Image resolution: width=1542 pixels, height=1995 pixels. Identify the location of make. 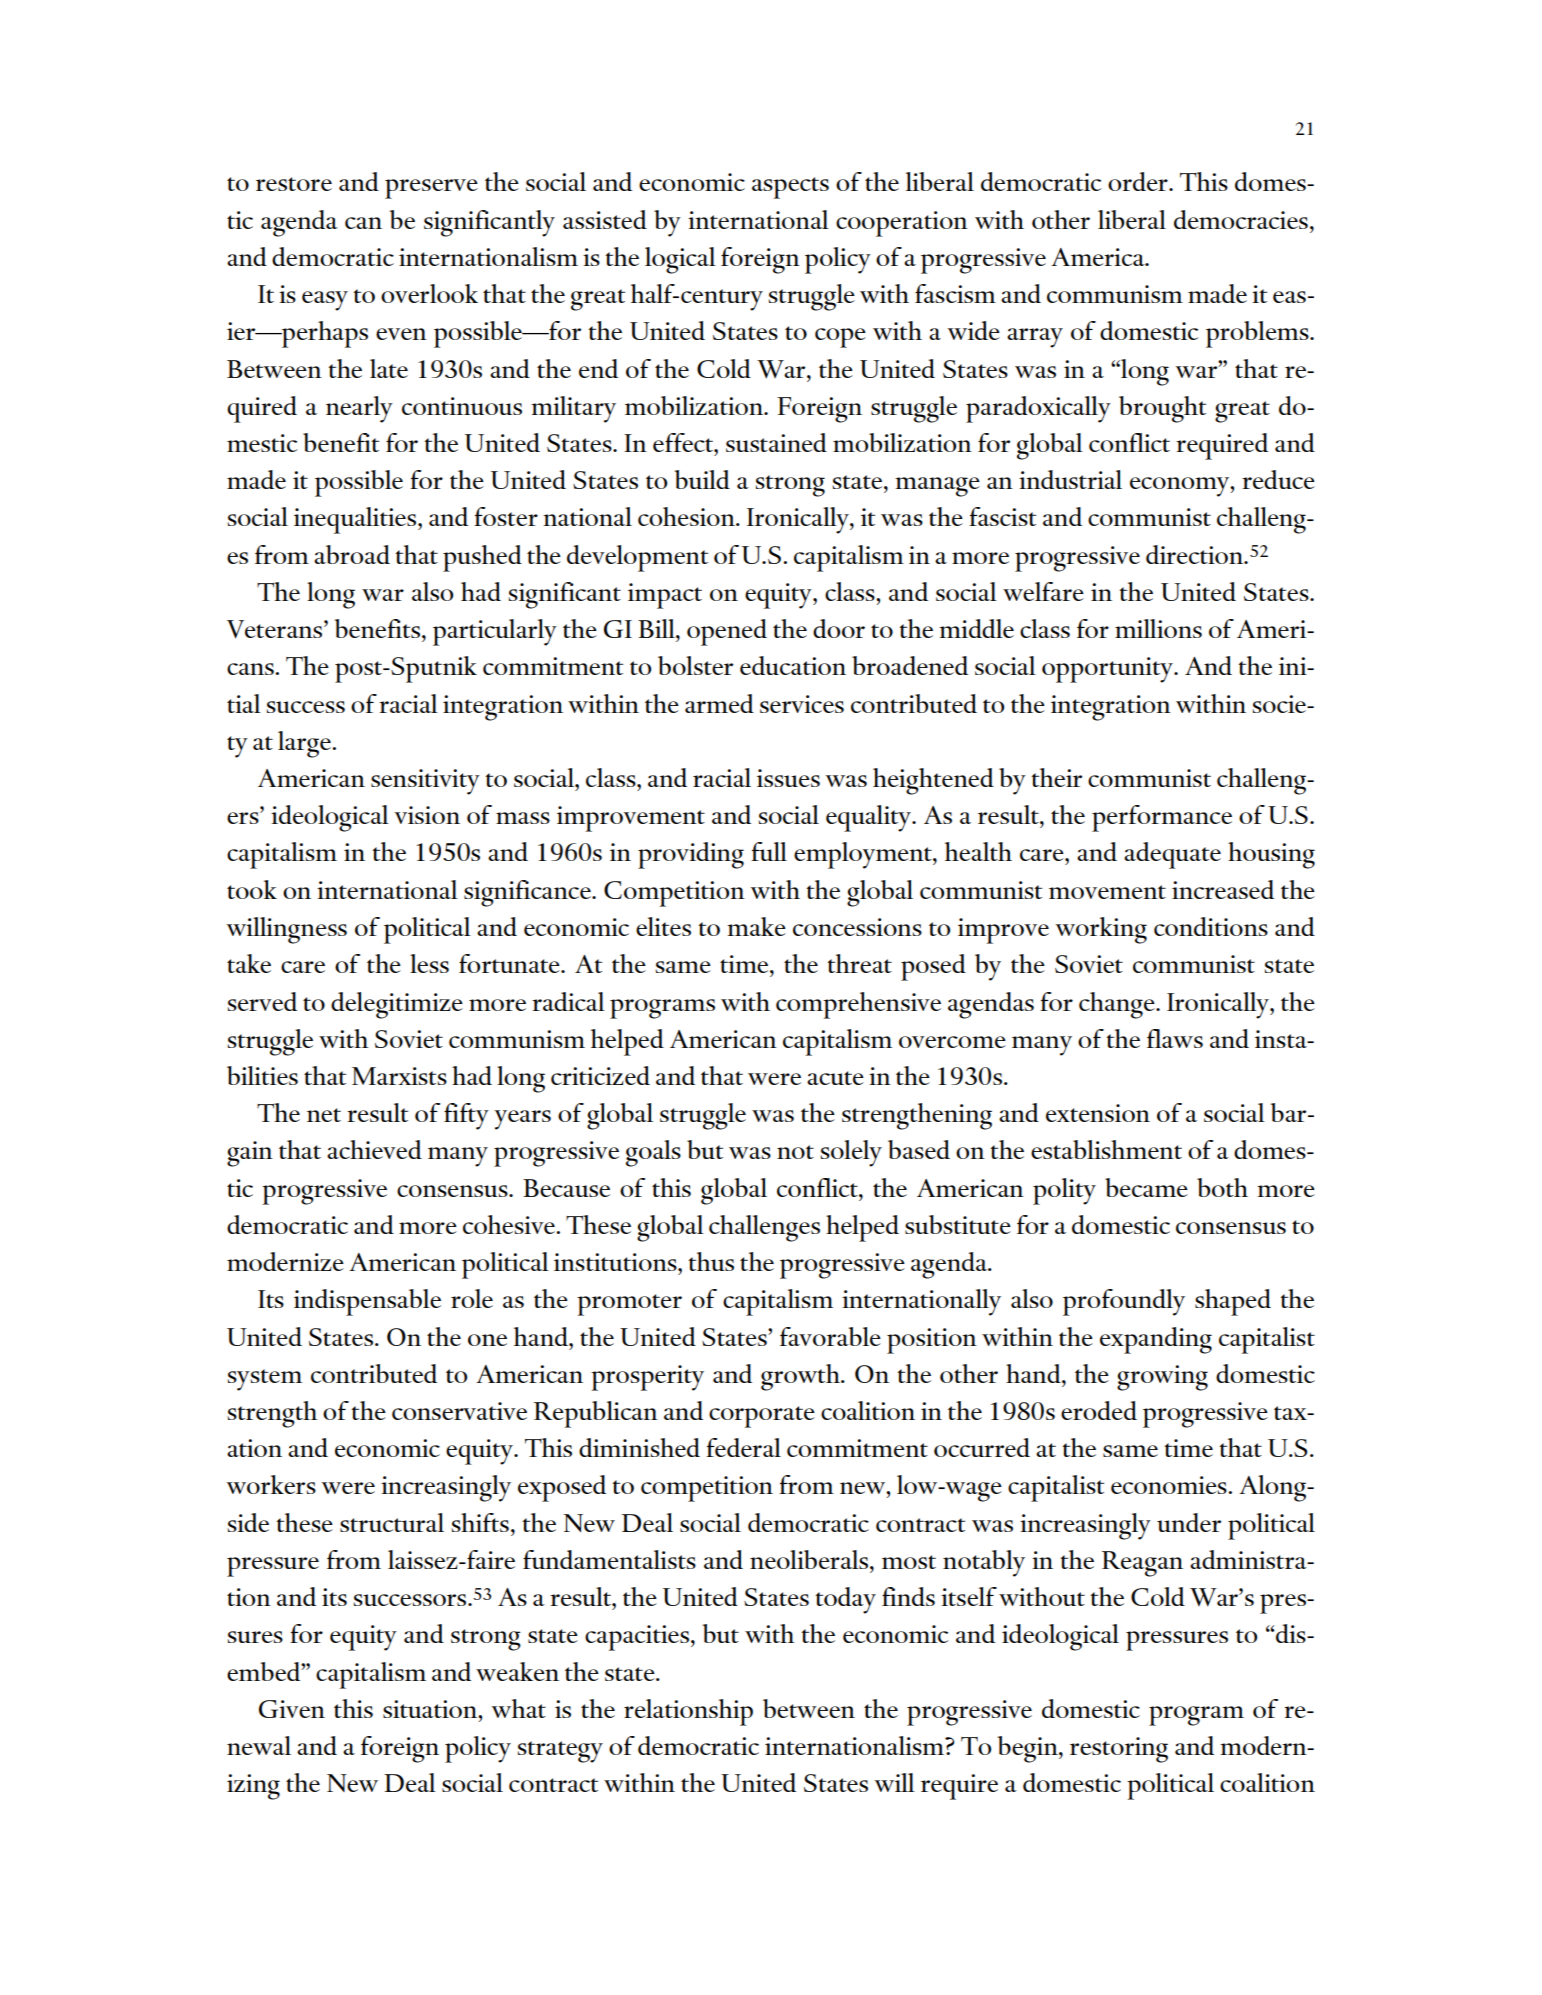
(756, 926).
